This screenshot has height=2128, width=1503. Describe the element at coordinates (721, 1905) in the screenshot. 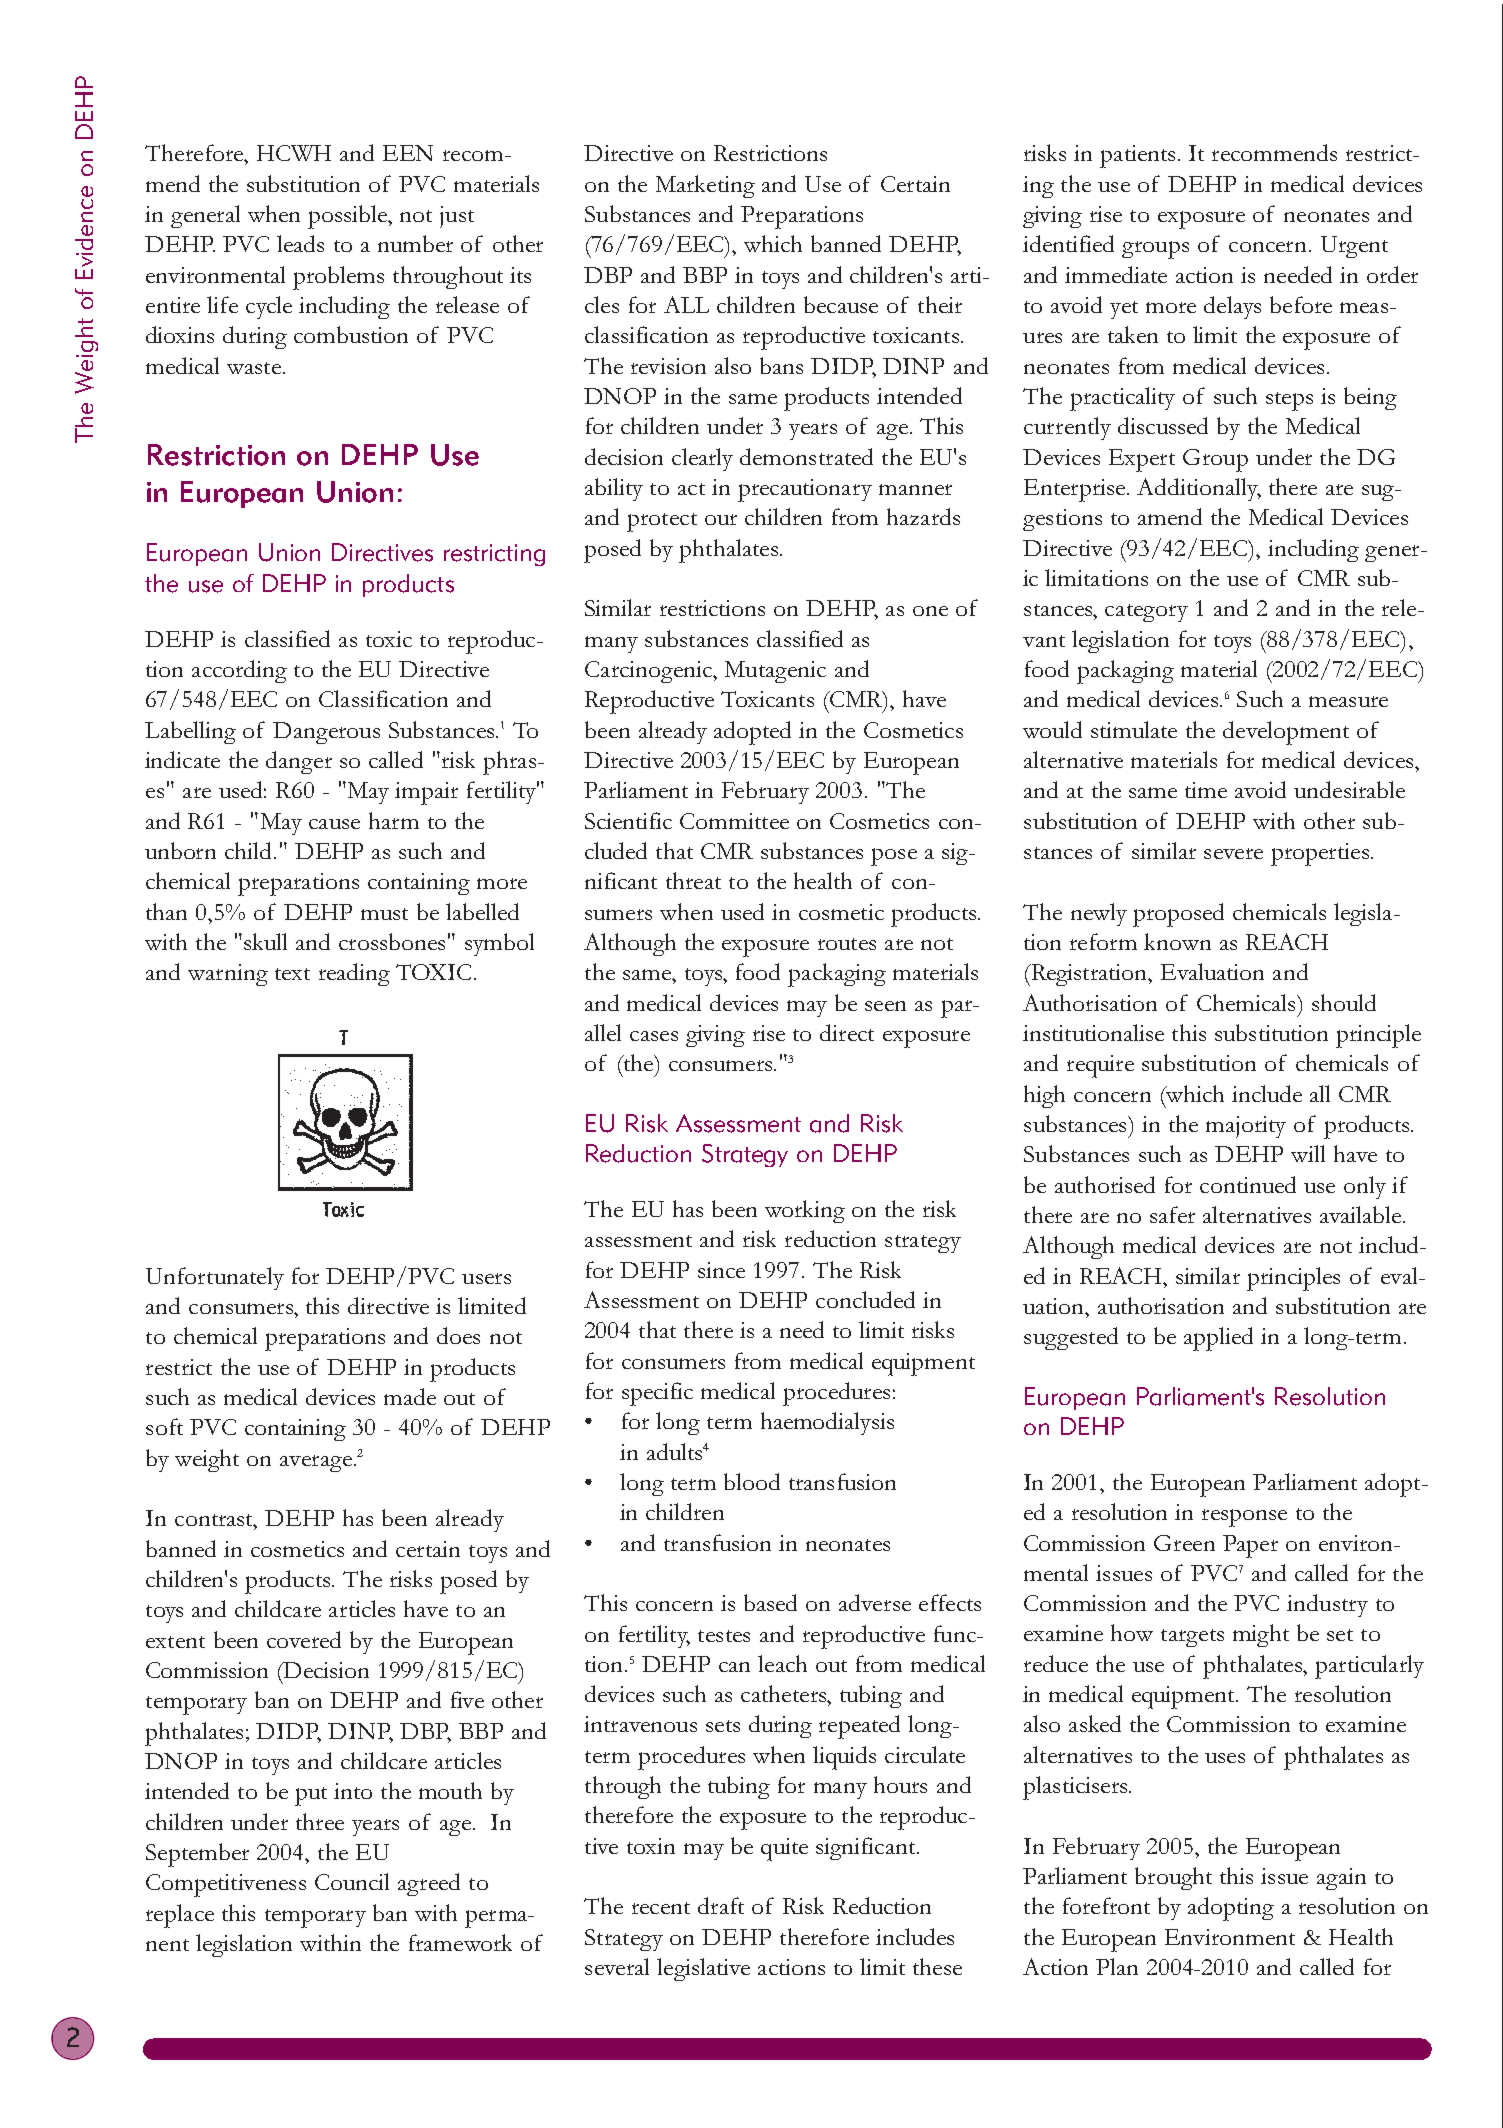

I see `draft` at that location.
